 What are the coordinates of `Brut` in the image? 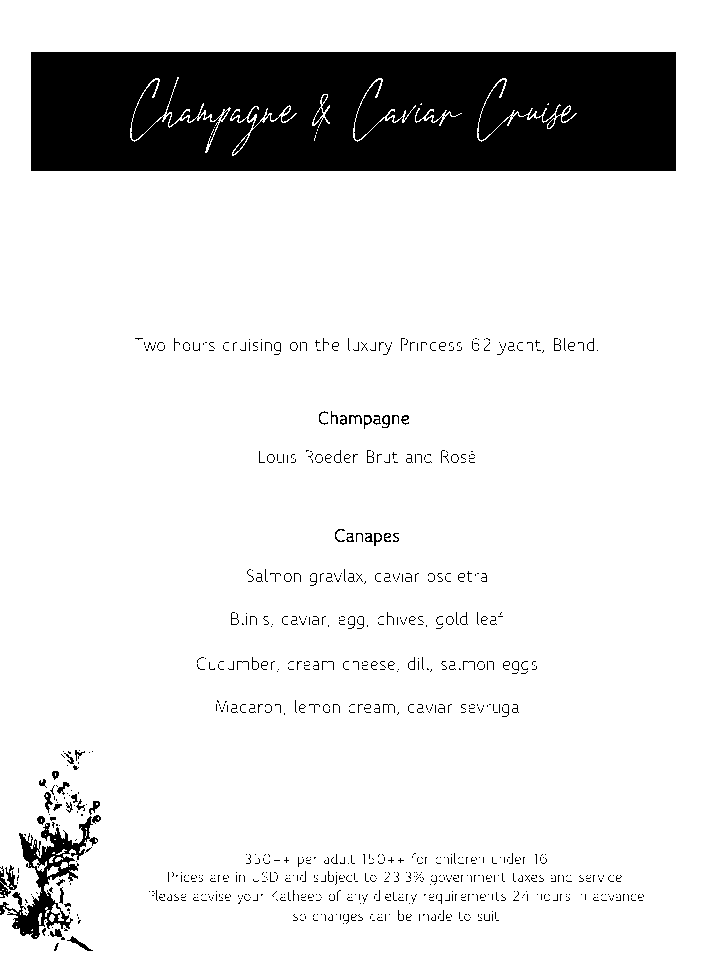 It's located at (382, 456).
